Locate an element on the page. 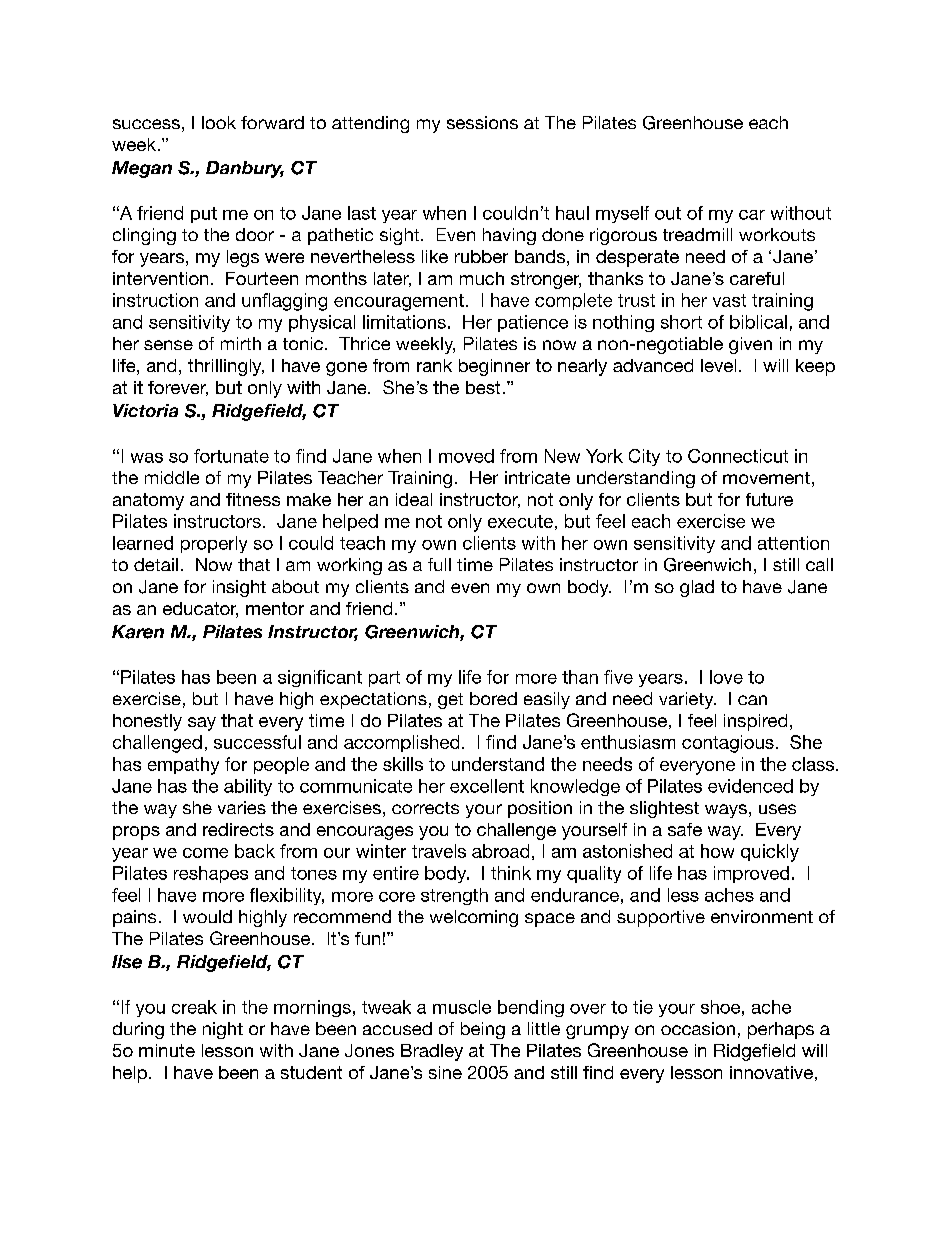 This page has width=952, height=1233. look is located at coordinates (219, 122).
